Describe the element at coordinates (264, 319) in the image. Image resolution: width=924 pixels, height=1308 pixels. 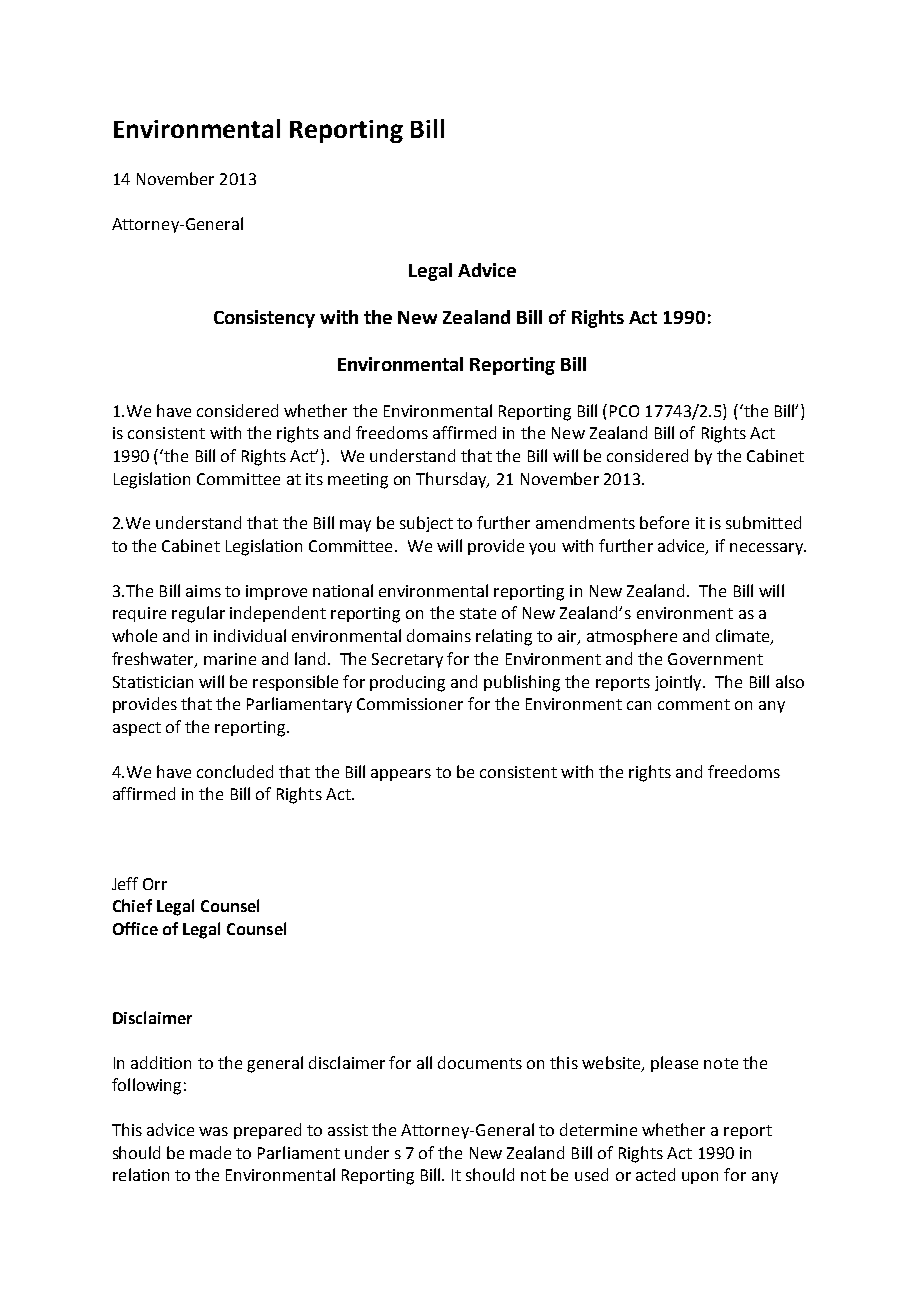
I see `Consistency` at that location.
